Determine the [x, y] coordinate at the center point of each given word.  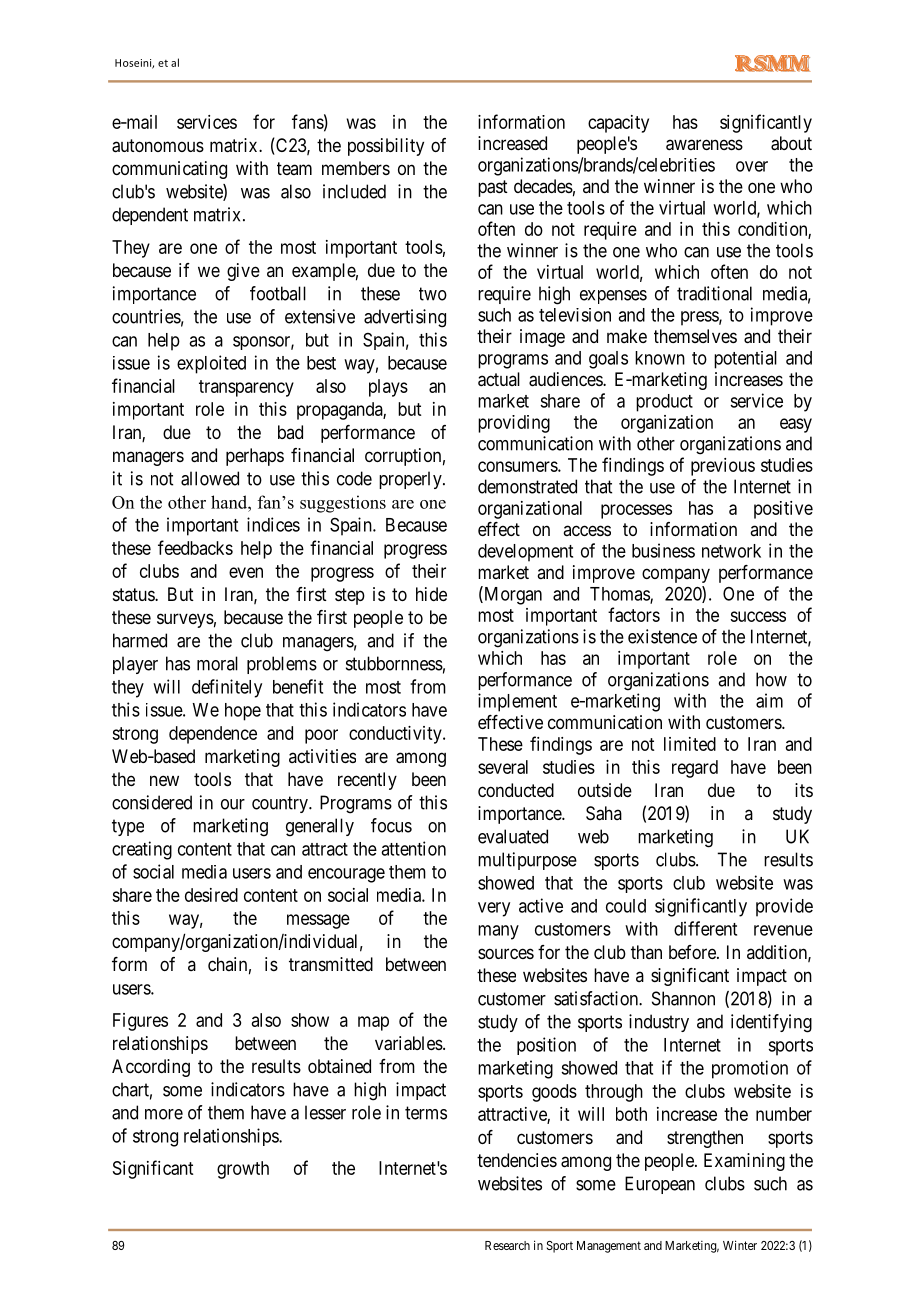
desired [211, 895]
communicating [169, 170]
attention [413, 848]
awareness [704, 145]
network [731, 551]
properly [411, 480]
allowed [210, 478]
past [493, 188]
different [705, 928]
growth [243, 1170]
